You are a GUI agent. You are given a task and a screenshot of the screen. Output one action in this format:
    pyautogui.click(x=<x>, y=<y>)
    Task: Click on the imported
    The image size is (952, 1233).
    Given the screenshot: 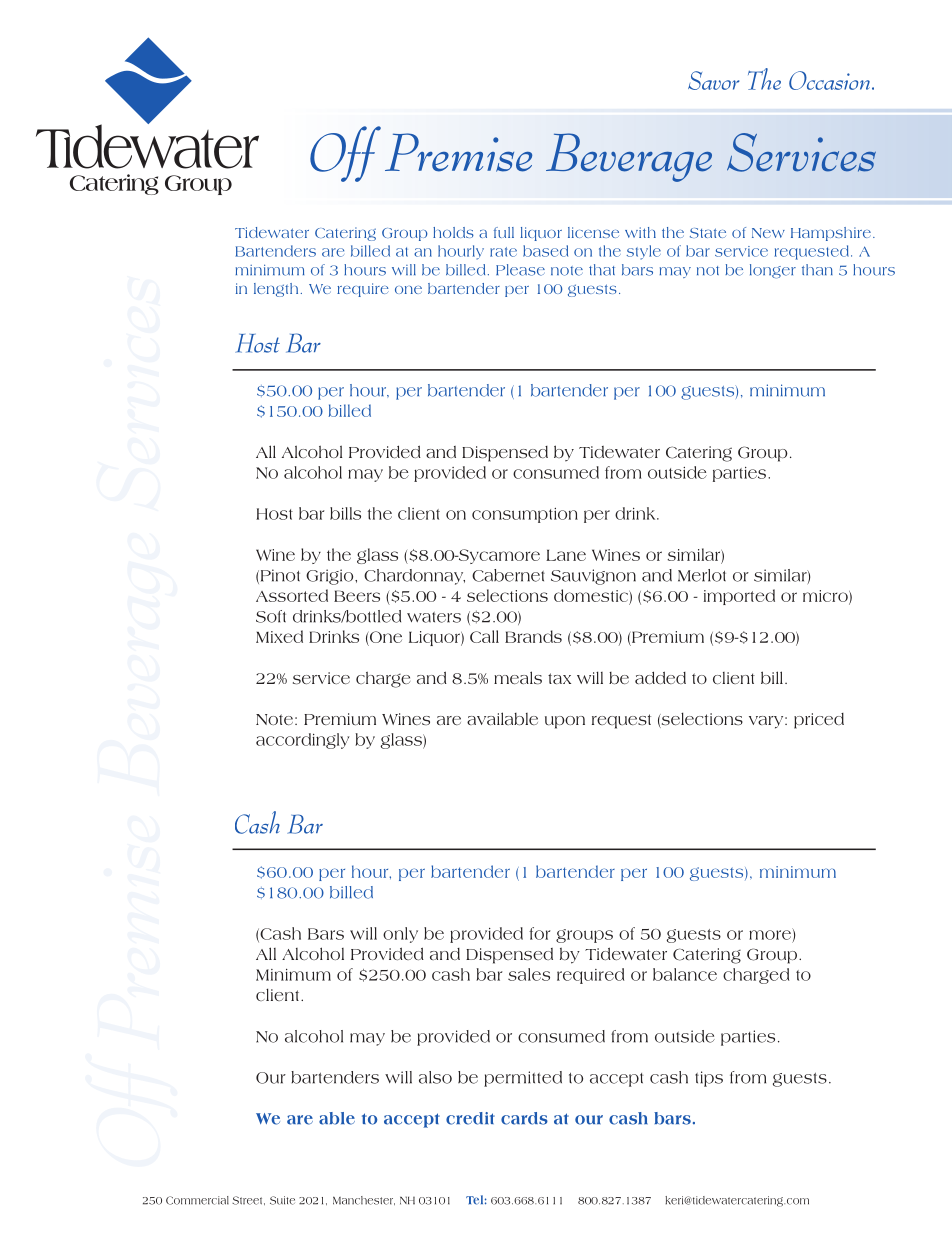 What is the action you would take?
    pyautogui.click(x=739, y=597)
